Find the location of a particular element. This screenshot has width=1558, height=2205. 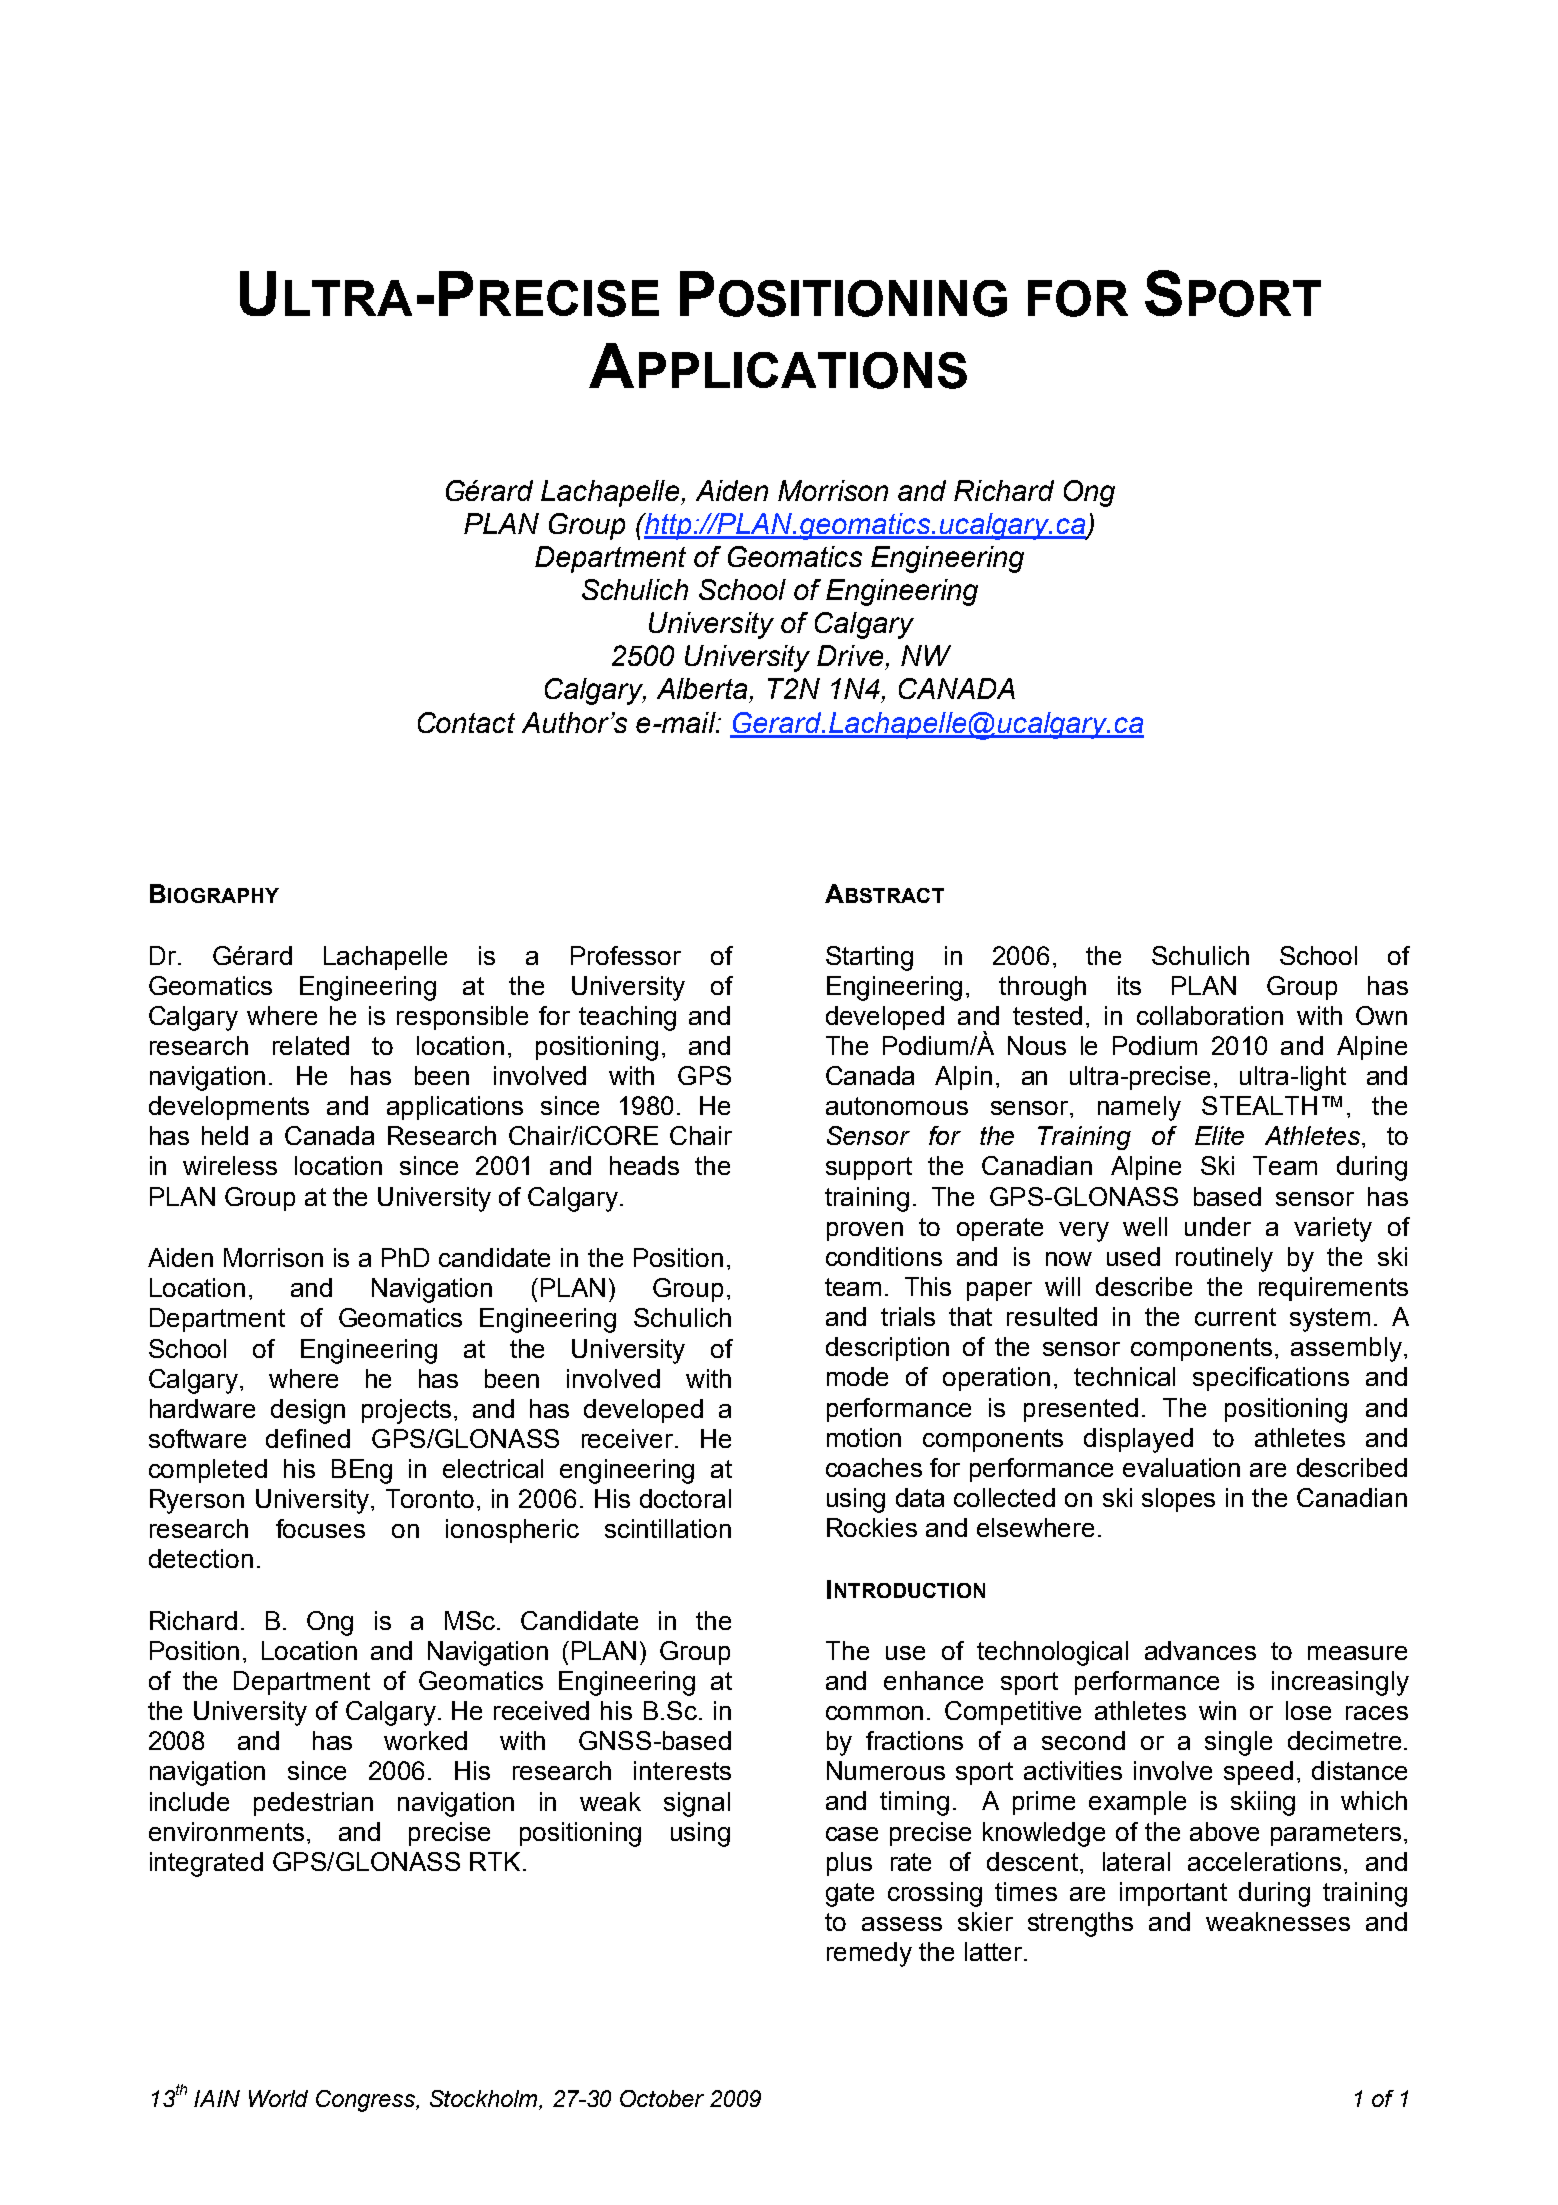

Contact is located at coordinates (466, 722).
